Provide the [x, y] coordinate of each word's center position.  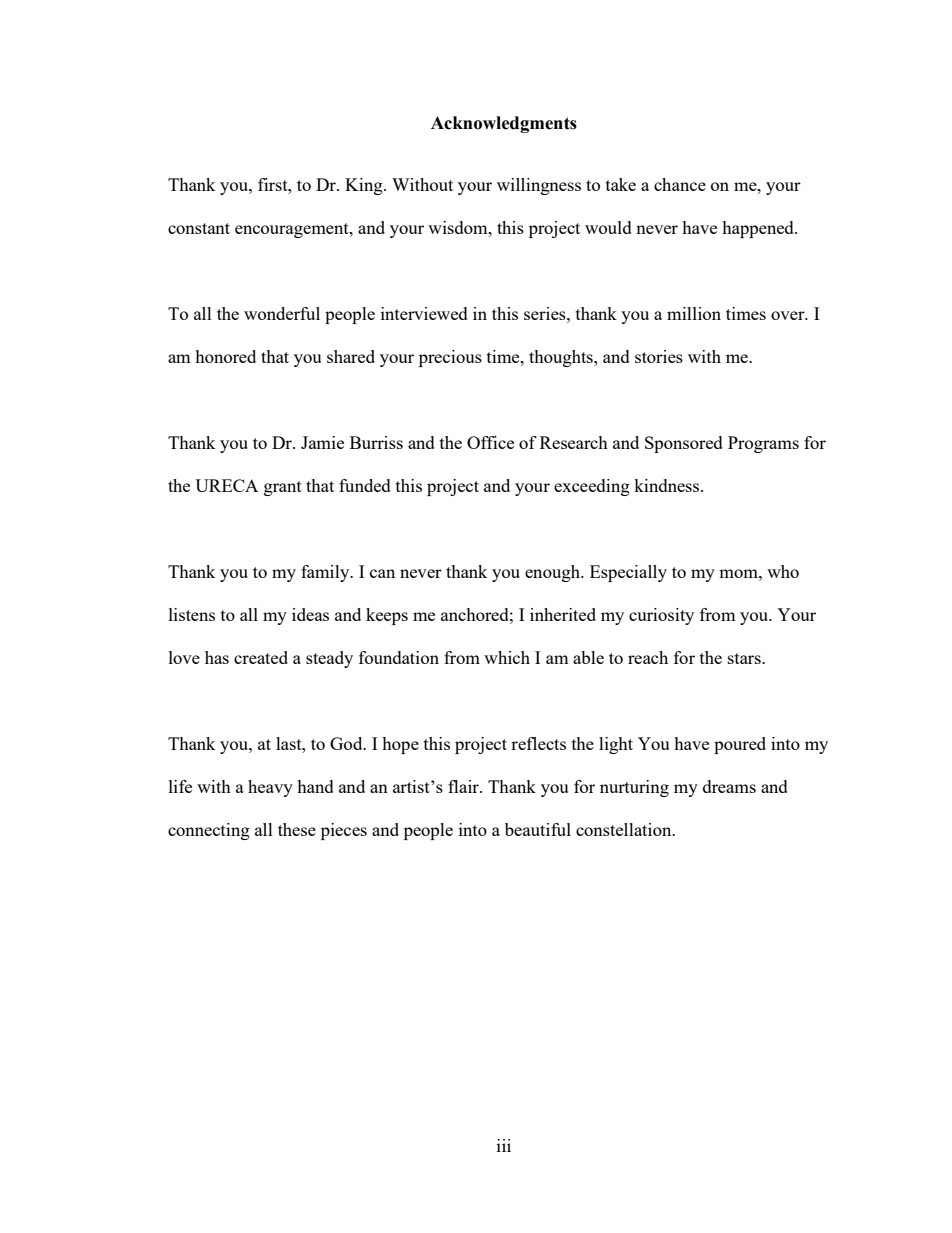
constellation [625, 829]
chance [680, 184]
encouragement [293, 230]
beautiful [538, 829]
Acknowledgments [504, 124]
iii [504, 1145]
